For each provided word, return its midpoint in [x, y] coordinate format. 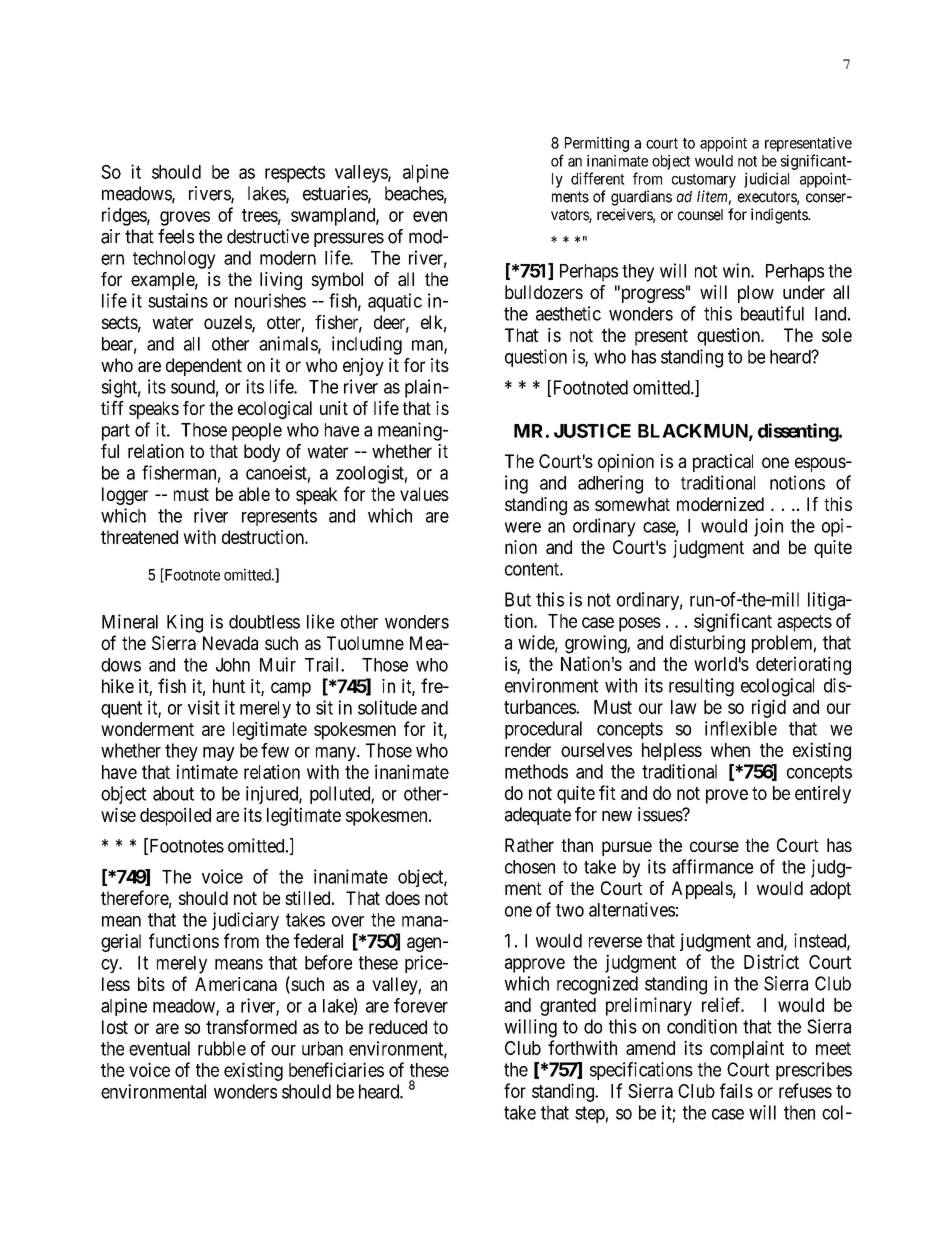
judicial [766, 180]
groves [185, 218]
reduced [398, 1027]
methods [536, 771]
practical [723, 463]
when [730, 750]
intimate [207, 771]
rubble [222, 1048]
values [424, 494]
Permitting [597, 144]
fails [736, 1090]
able [254, 494]
